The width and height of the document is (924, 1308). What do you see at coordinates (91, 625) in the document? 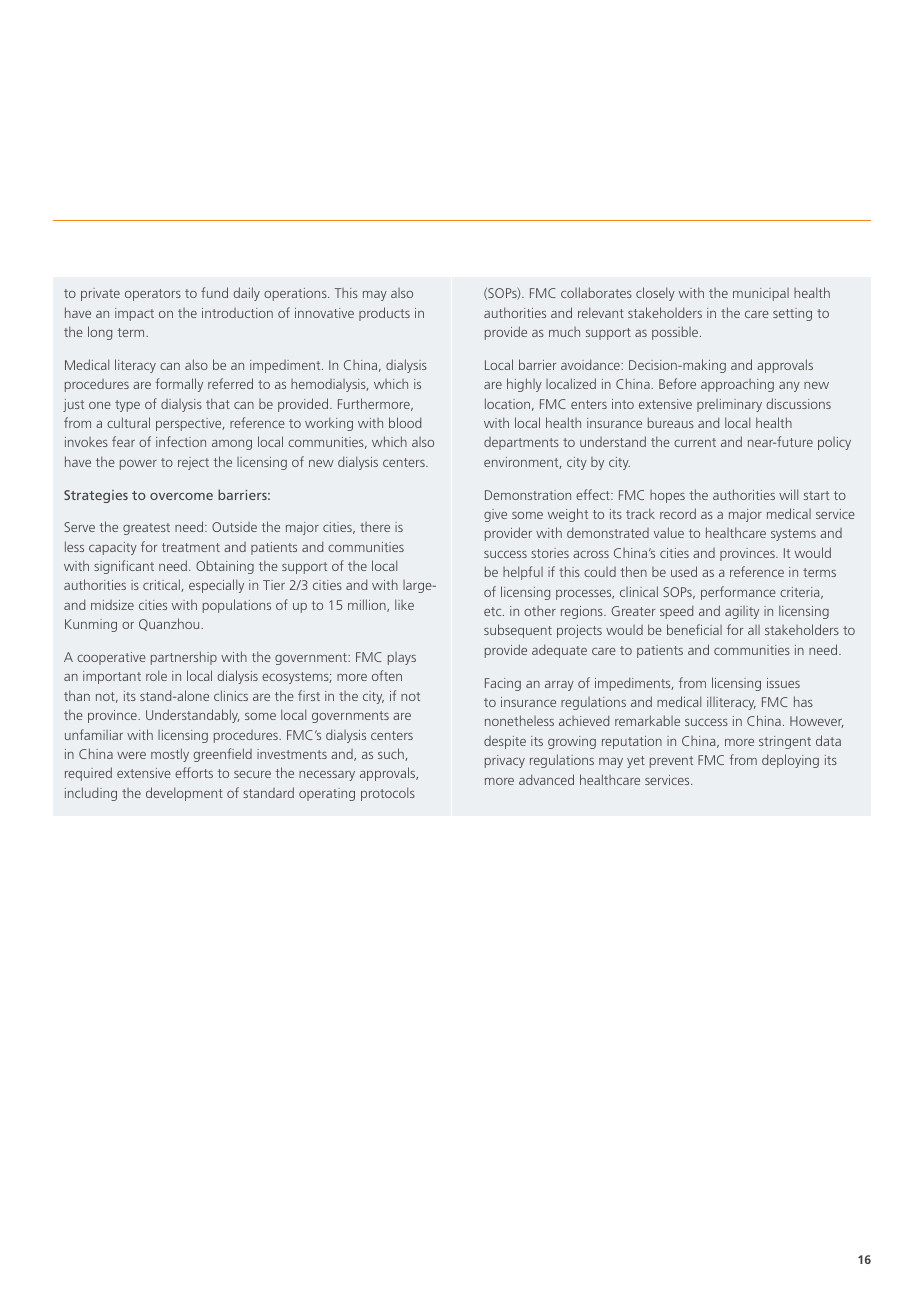
I see `Kunming` at bounding box center [91, 625].
